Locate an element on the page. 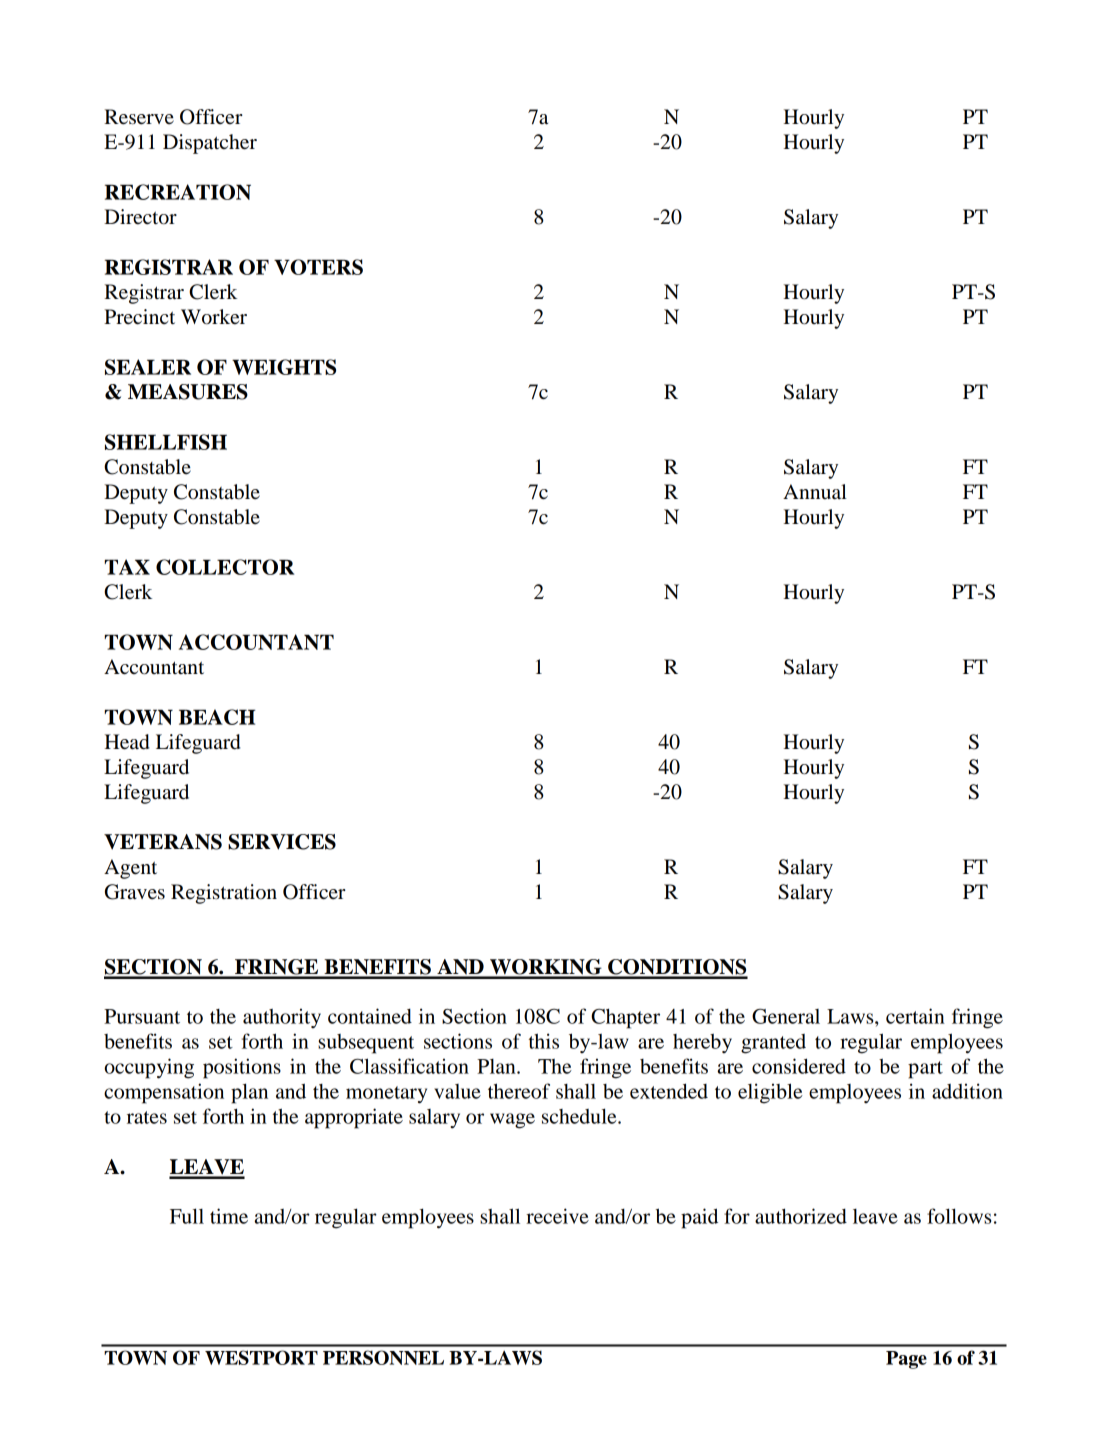  certain is located at coordinates (915, 1016).
